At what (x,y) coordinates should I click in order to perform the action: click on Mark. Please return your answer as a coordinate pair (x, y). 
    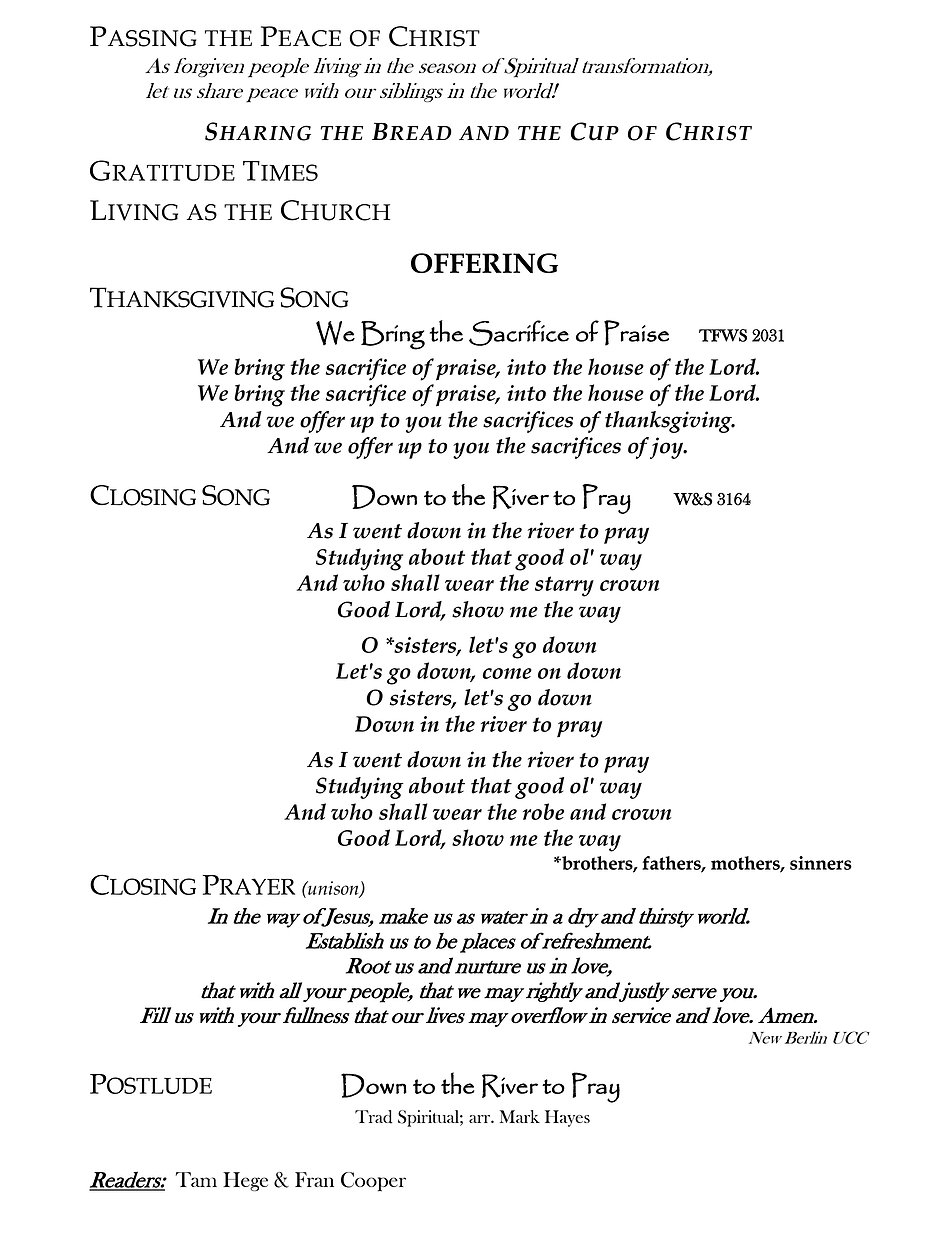
    Looking at the image, I should click on (520, 1116).
